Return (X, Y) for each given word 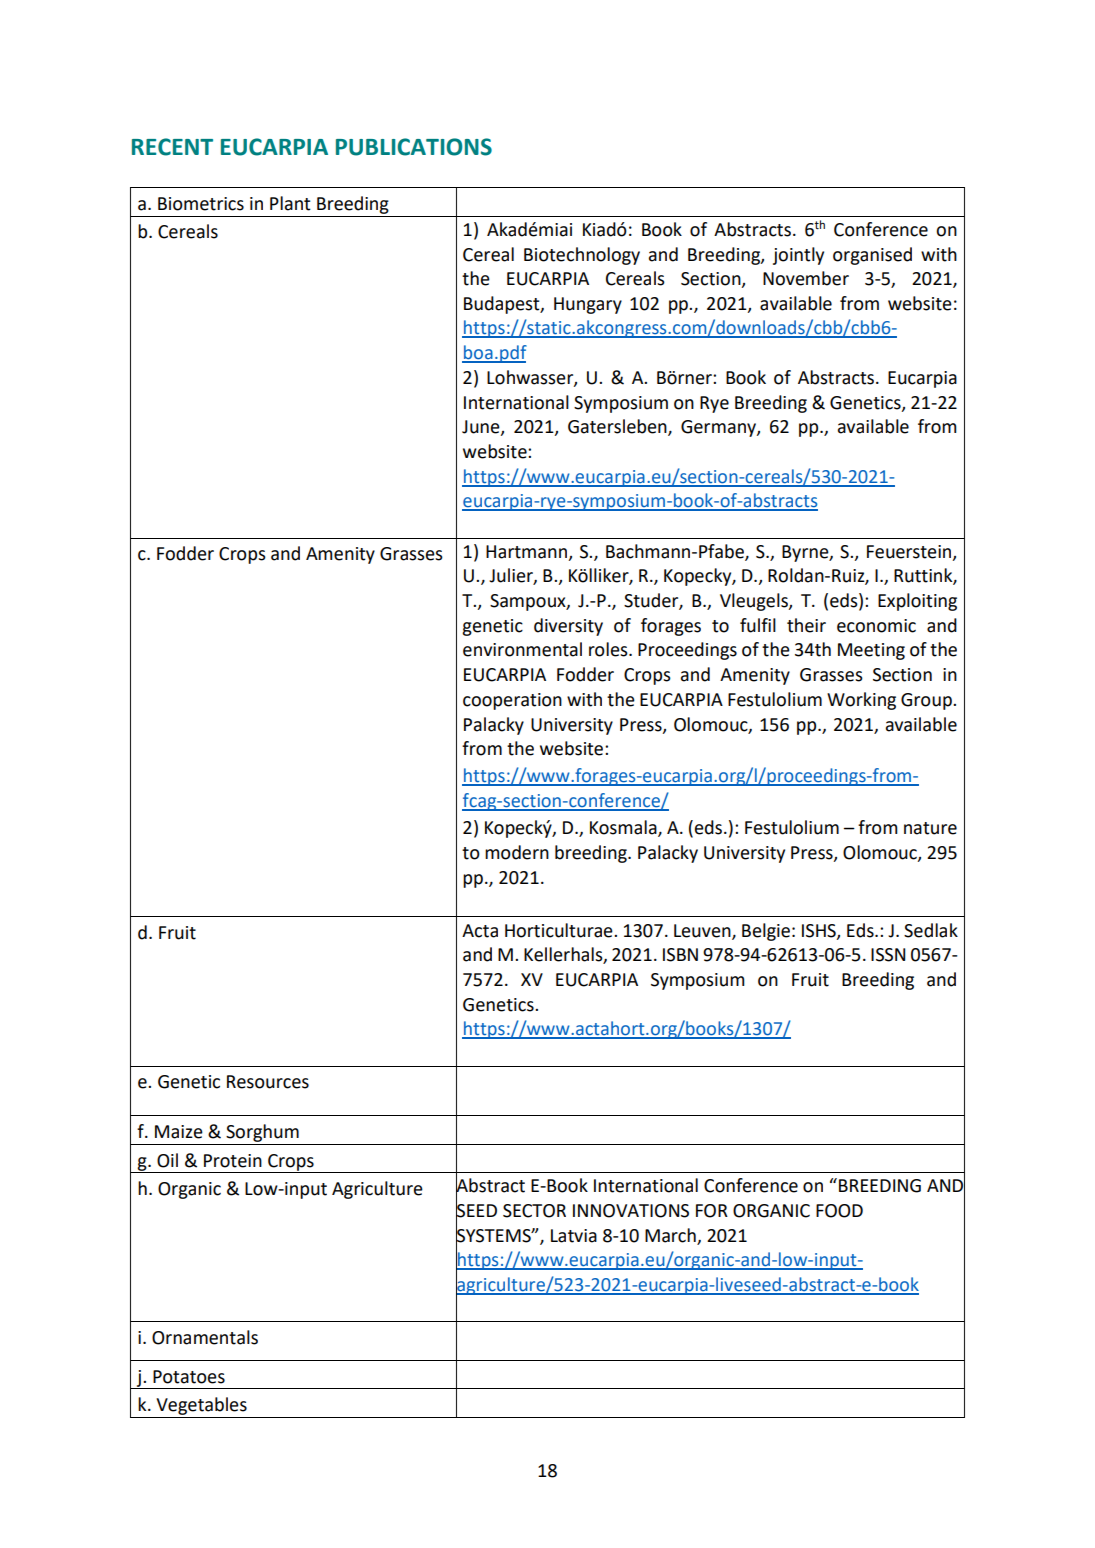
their (806, 625)
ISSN (888, 955)
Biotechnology (582, 256)
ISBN (680, 955)
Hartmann (526, 552)
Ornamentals (205, 1337)
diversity (568, 627)
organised (872, 256)
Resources (268, 1082)
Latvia (574, 1236)
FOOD (839, 1211)
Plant (290, 203)
